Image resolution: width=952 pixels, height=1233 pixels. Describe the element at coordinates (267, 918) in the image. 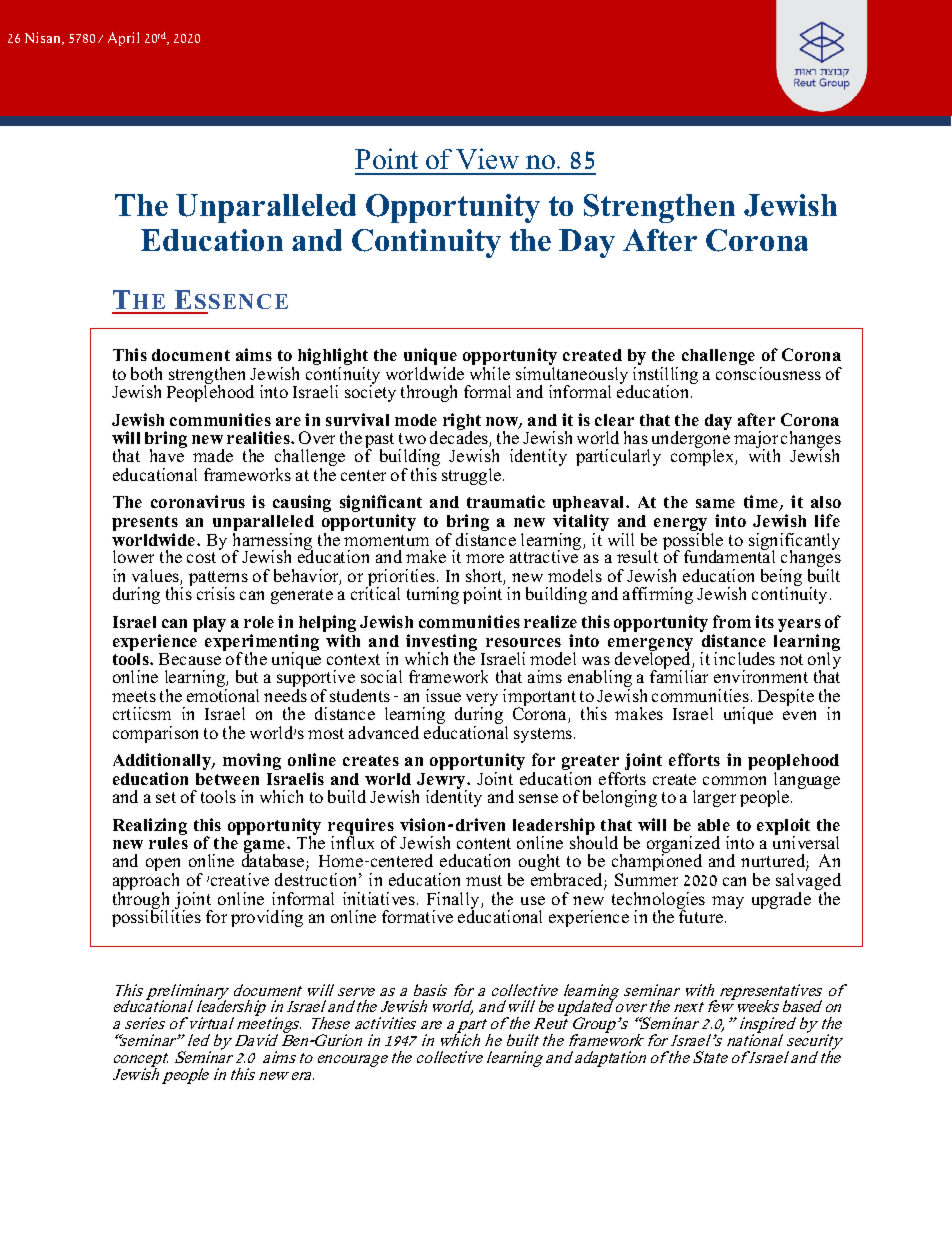

I see `providing` at that location.
